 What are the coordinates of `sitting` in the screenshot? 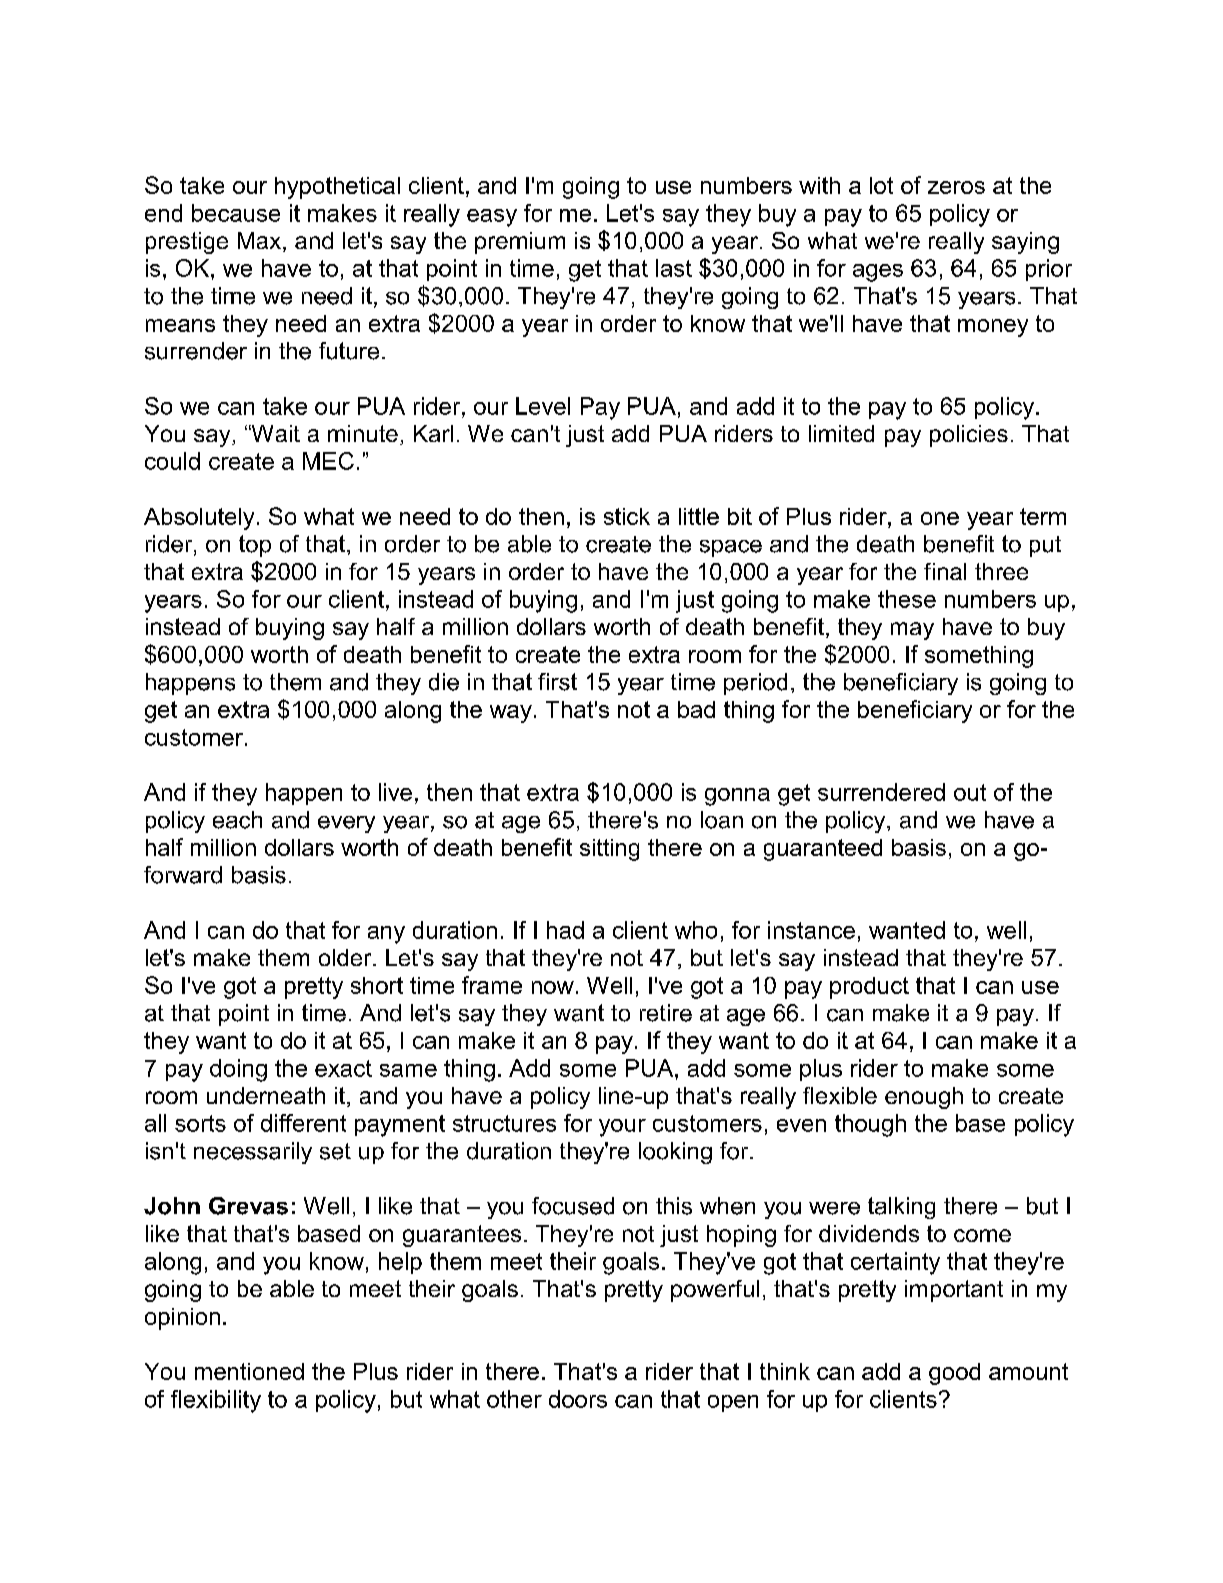 It's located at (609, 850).
